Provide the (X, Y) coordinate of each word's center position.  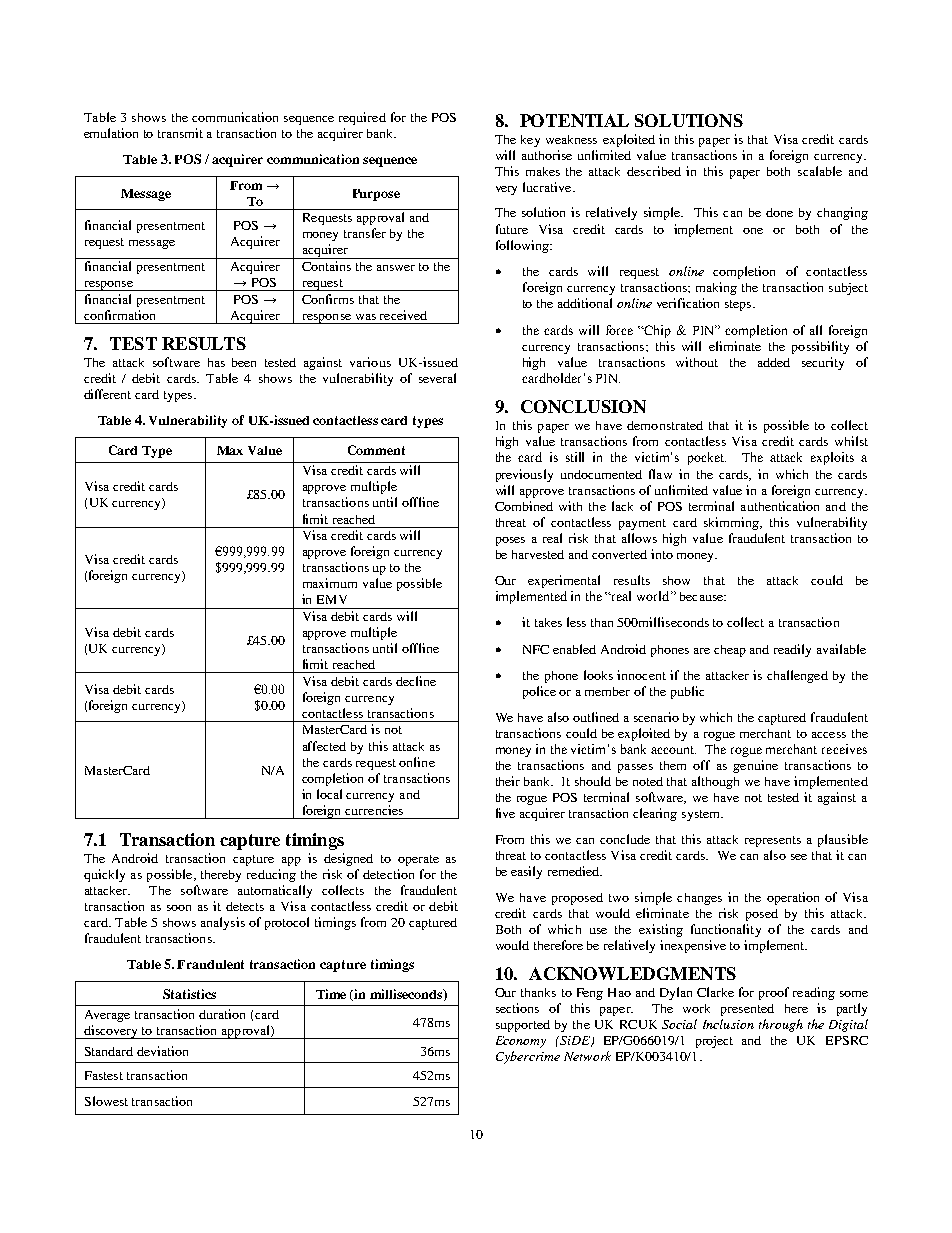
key (530, 141)
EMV (332, 599)
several (437, 378)
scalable (820, 171)
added (774, 362)
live (505, 813)
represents (773, 841)
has (216, 362)
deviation (162, 1051)
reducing (271, 875)
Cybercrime (528, 1057)
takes (548, 622)
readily (792, 650)
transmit (180, 133)
